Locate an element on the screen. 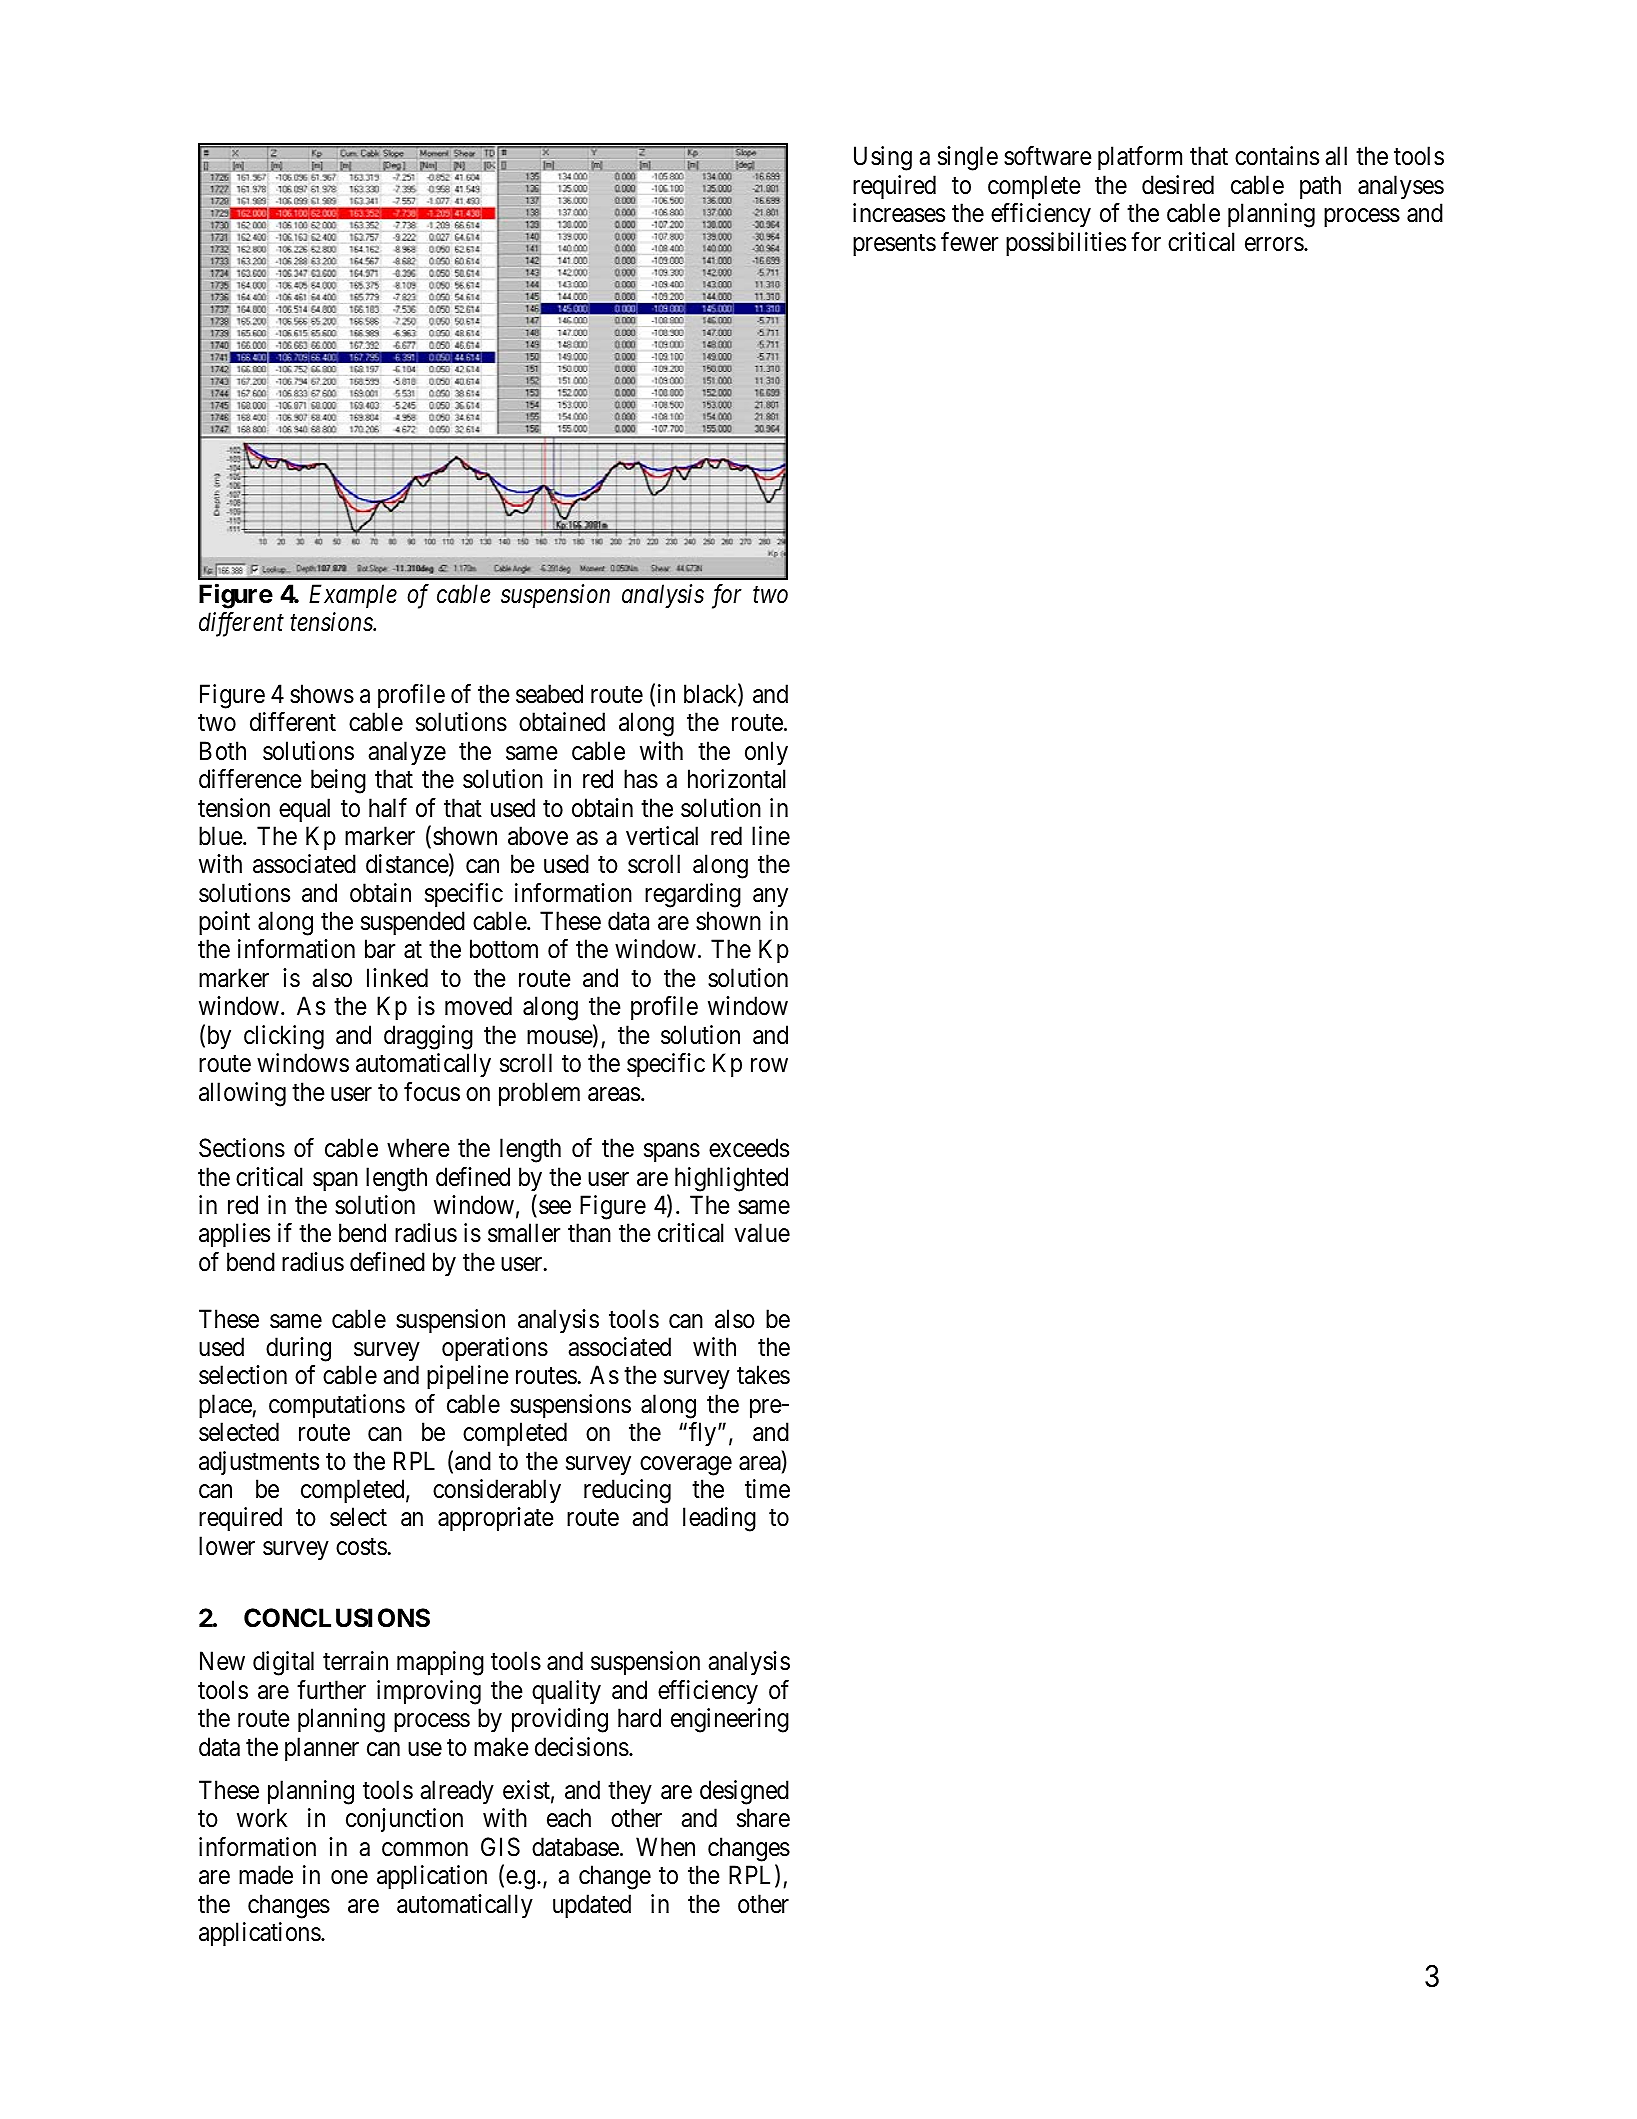 This screenshot has height=2119, width=1637. leading is located at coordinates (719, 1519).
